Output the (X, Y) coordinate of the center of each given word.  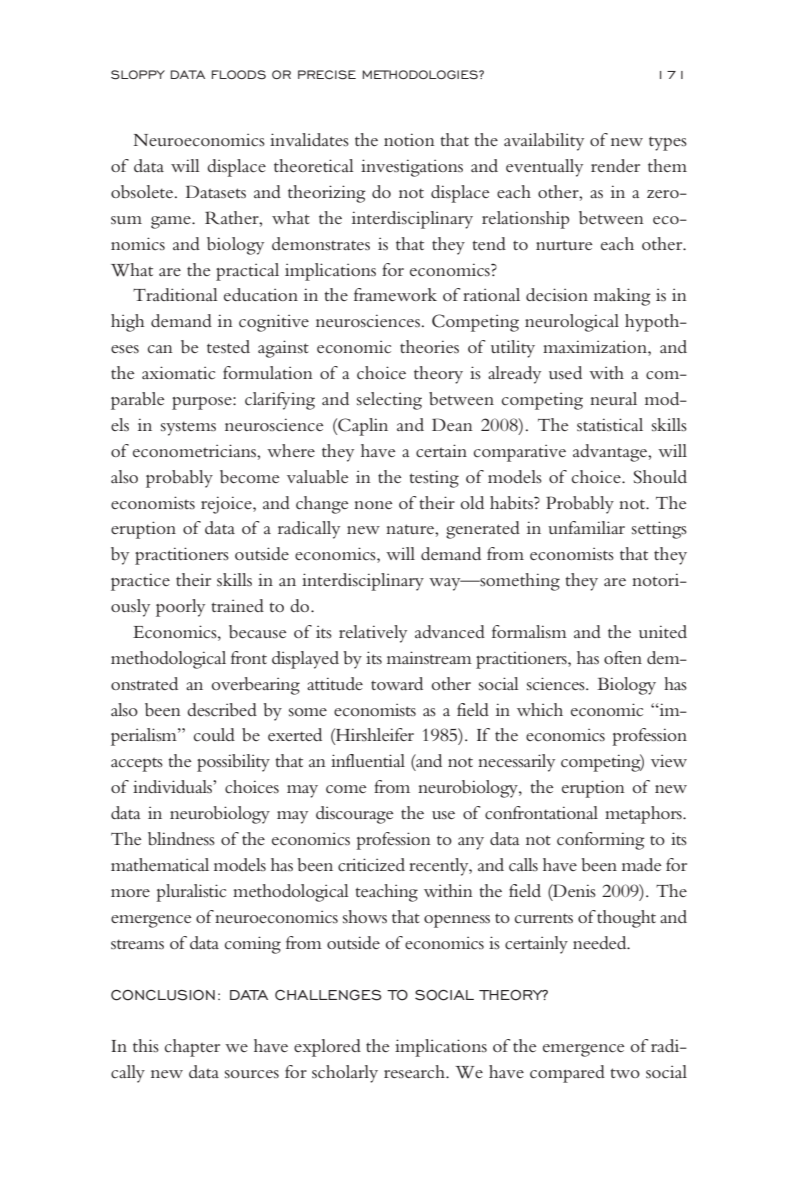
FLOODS (239, 74)
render (615, 165)
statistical (610, 424)
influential (368, 760)
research (415, 1071)
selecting (389, 401)
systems (188, 428)
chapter (192, 1048)
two (625, 1073)
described (222, 710)
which (540, 710)
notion (409, 139)
